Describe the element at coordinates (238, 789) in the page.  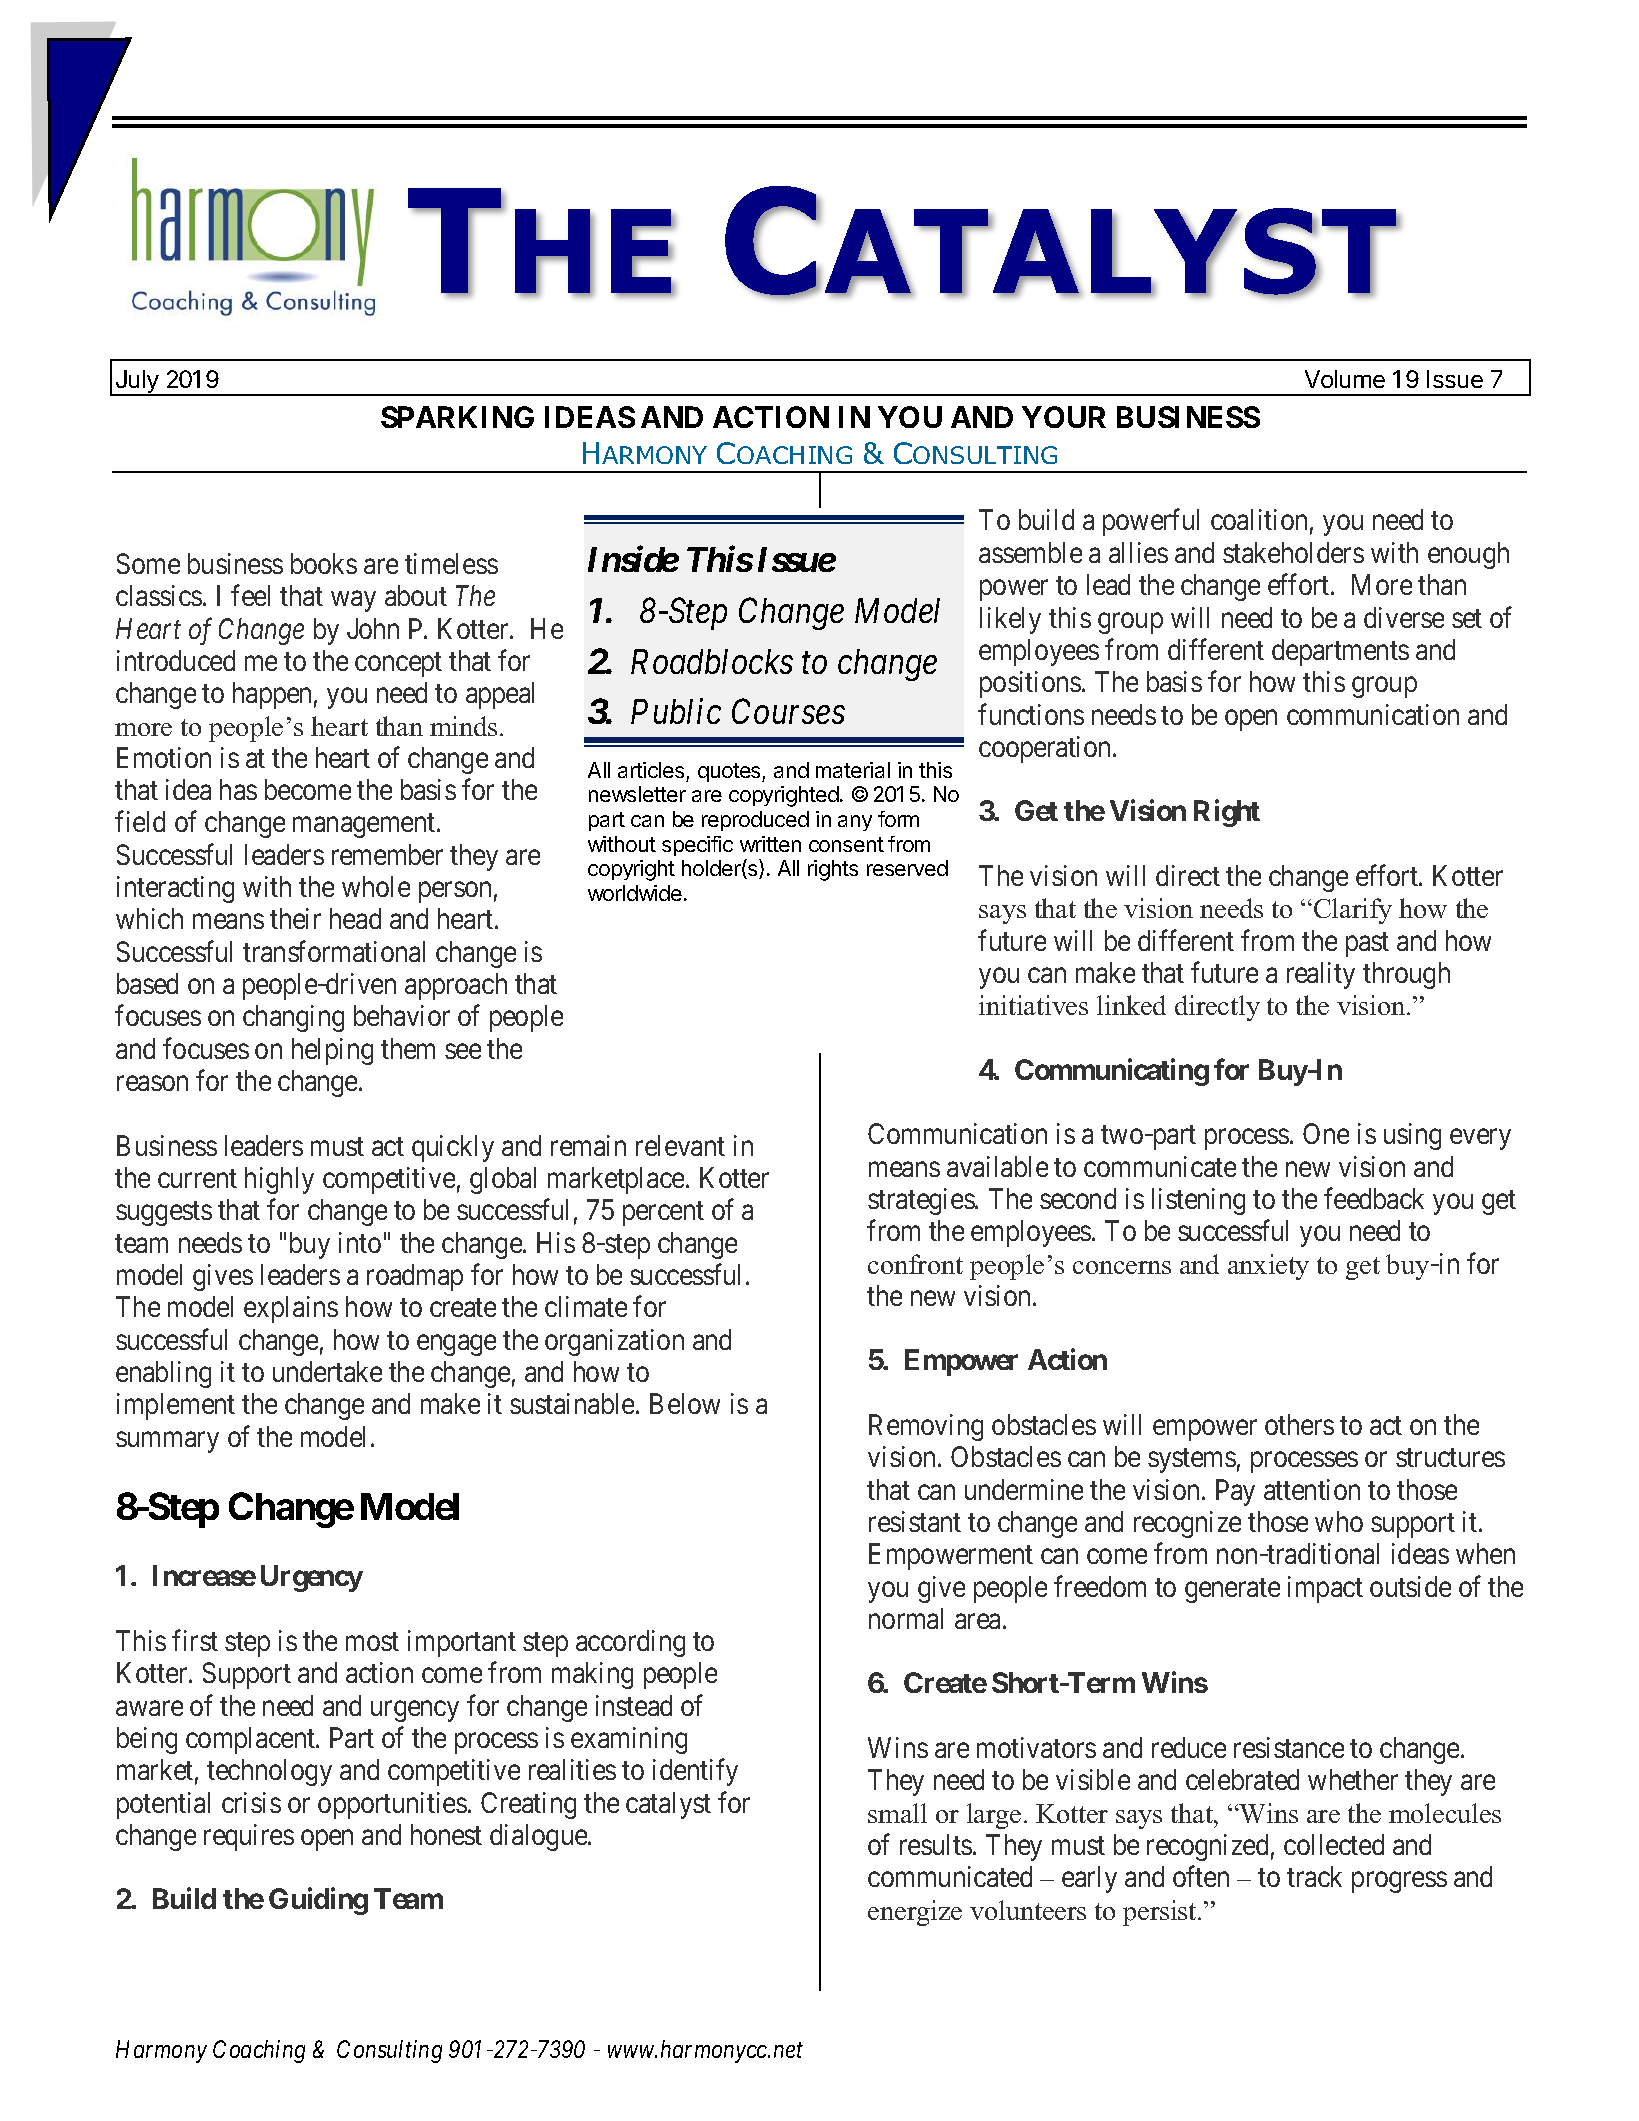
I see `has` at that location.
